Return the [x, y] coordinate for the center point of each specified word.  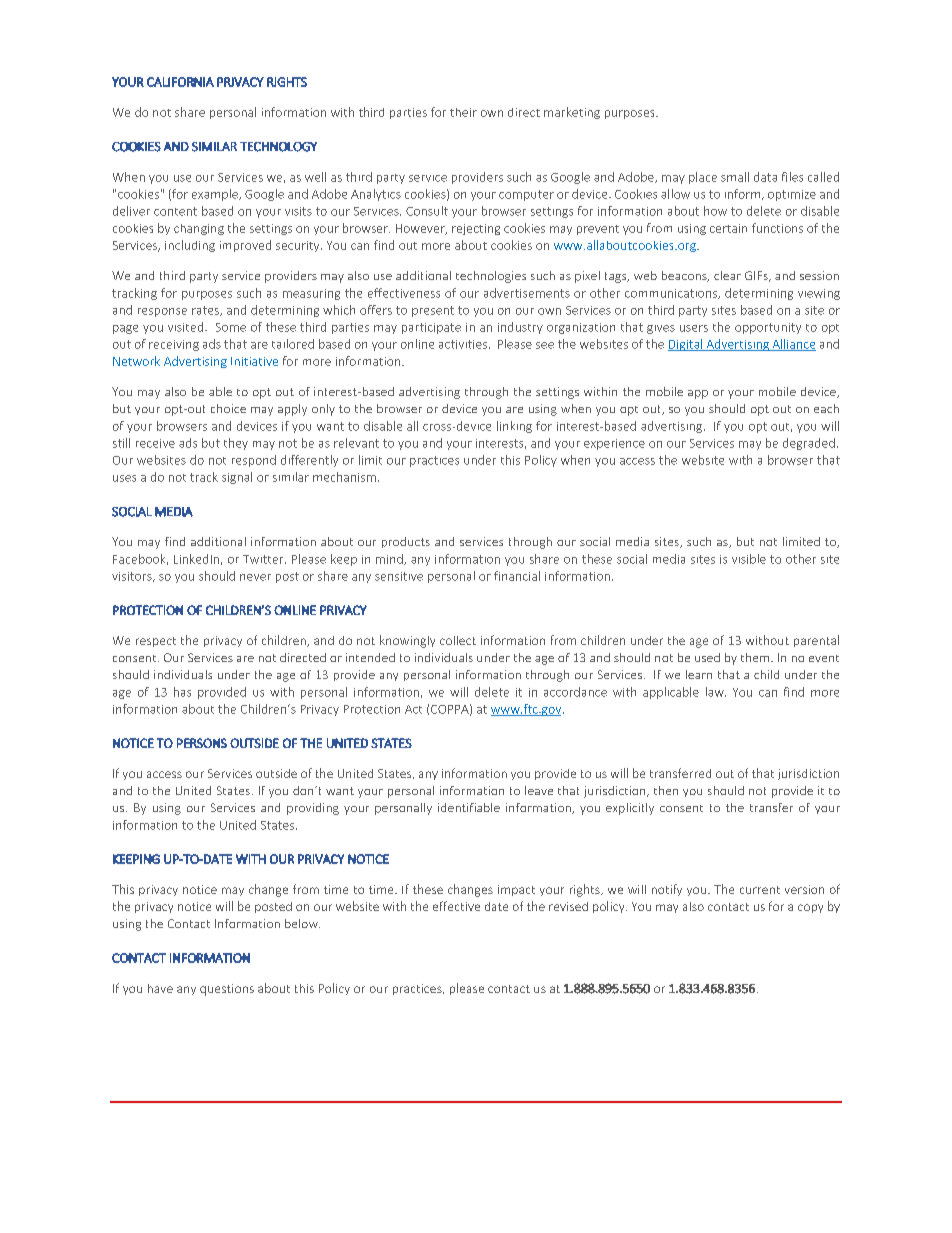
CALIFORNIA [180, 82]
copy [810, 908]
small [735, 177]
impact [516, 890]
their [463, 112]
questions [227, 990]
